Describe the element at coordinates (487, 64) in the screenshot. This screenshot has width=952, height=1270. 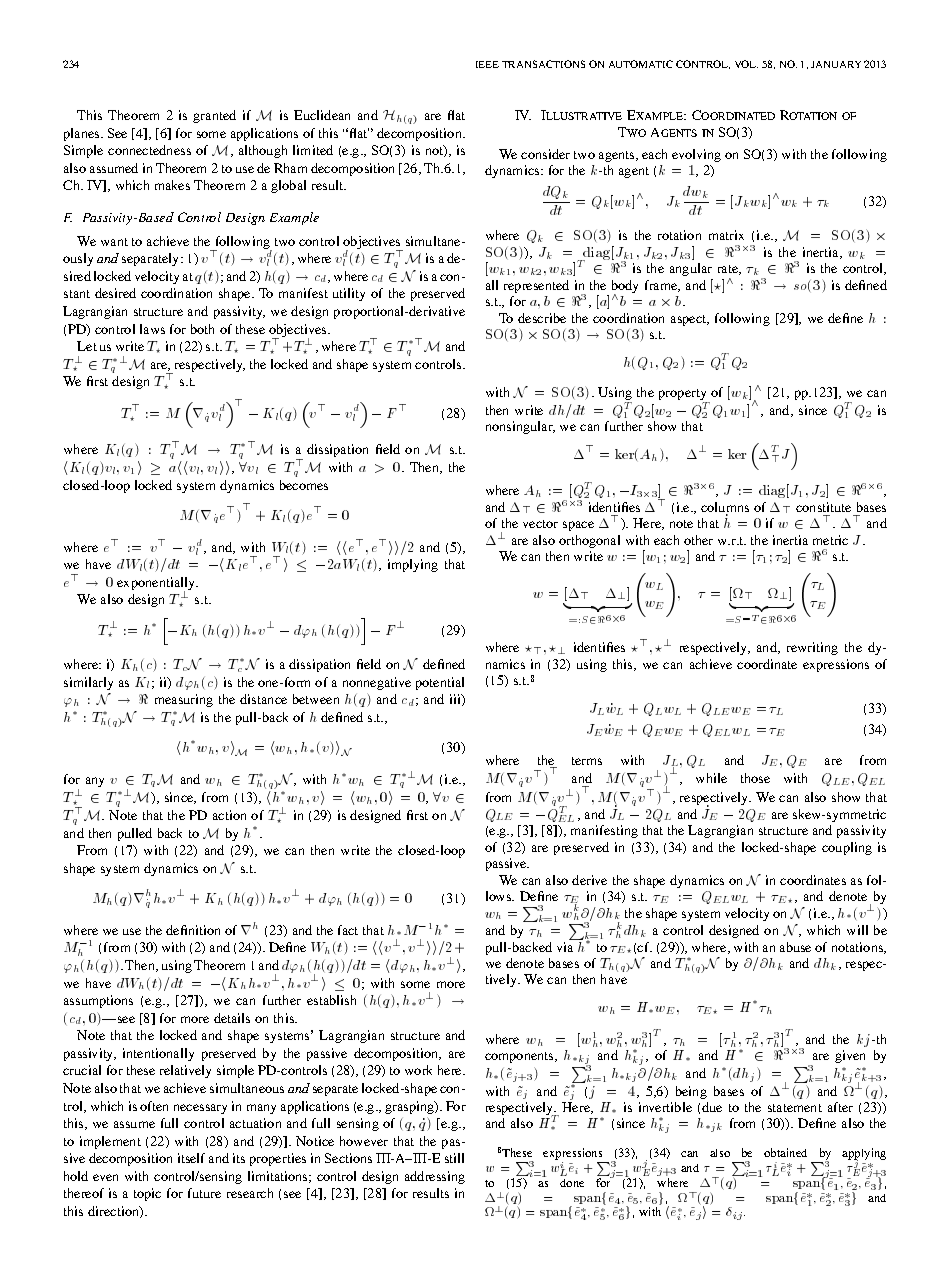
I see `IEEE` at that location.
